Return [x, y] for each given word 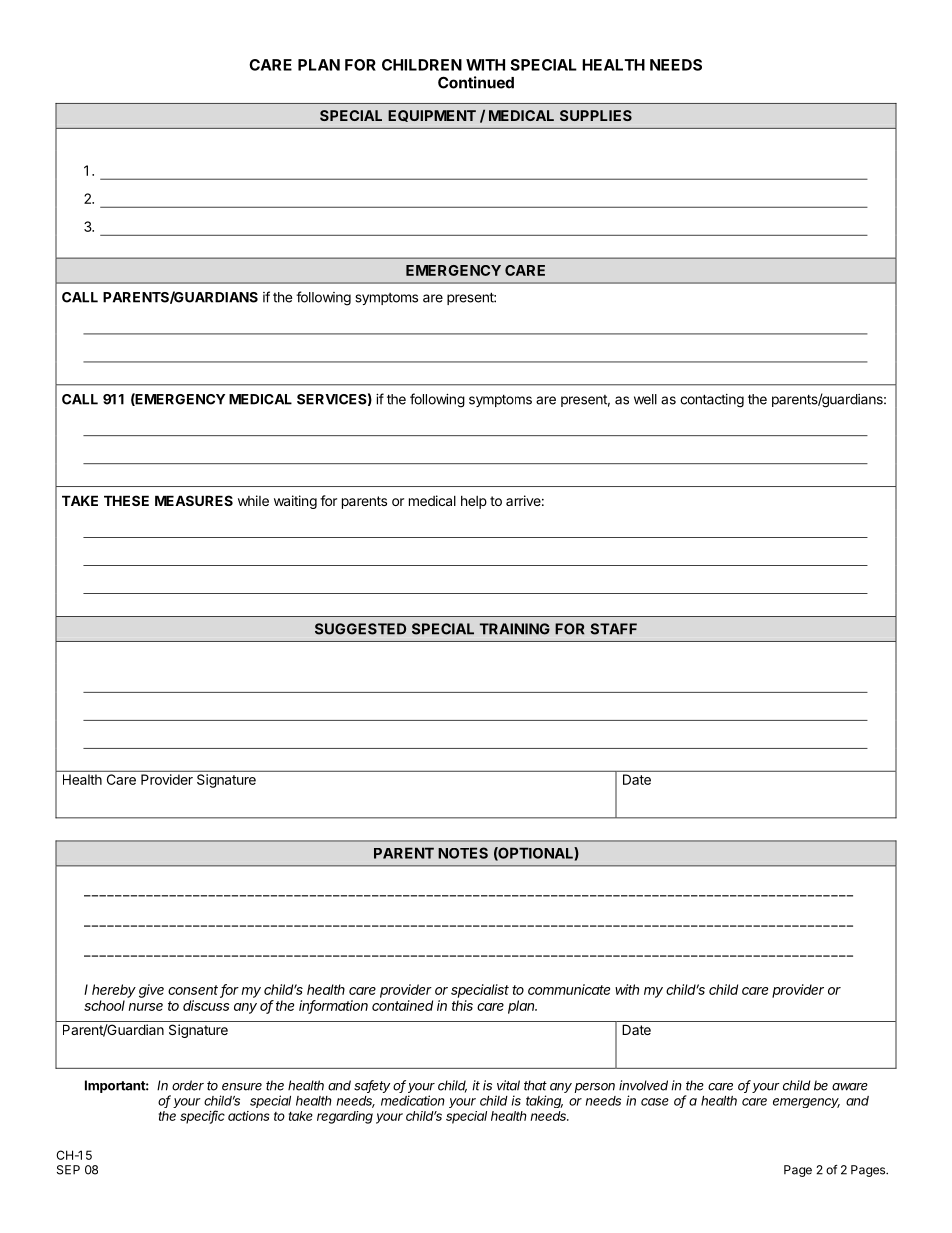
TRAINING [515, 629]
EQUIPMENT [432, 116]
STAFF [613, 629]
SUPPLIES [596, 115]
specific [202, 1117]
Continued [476, 82]
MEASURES [194, 500]
